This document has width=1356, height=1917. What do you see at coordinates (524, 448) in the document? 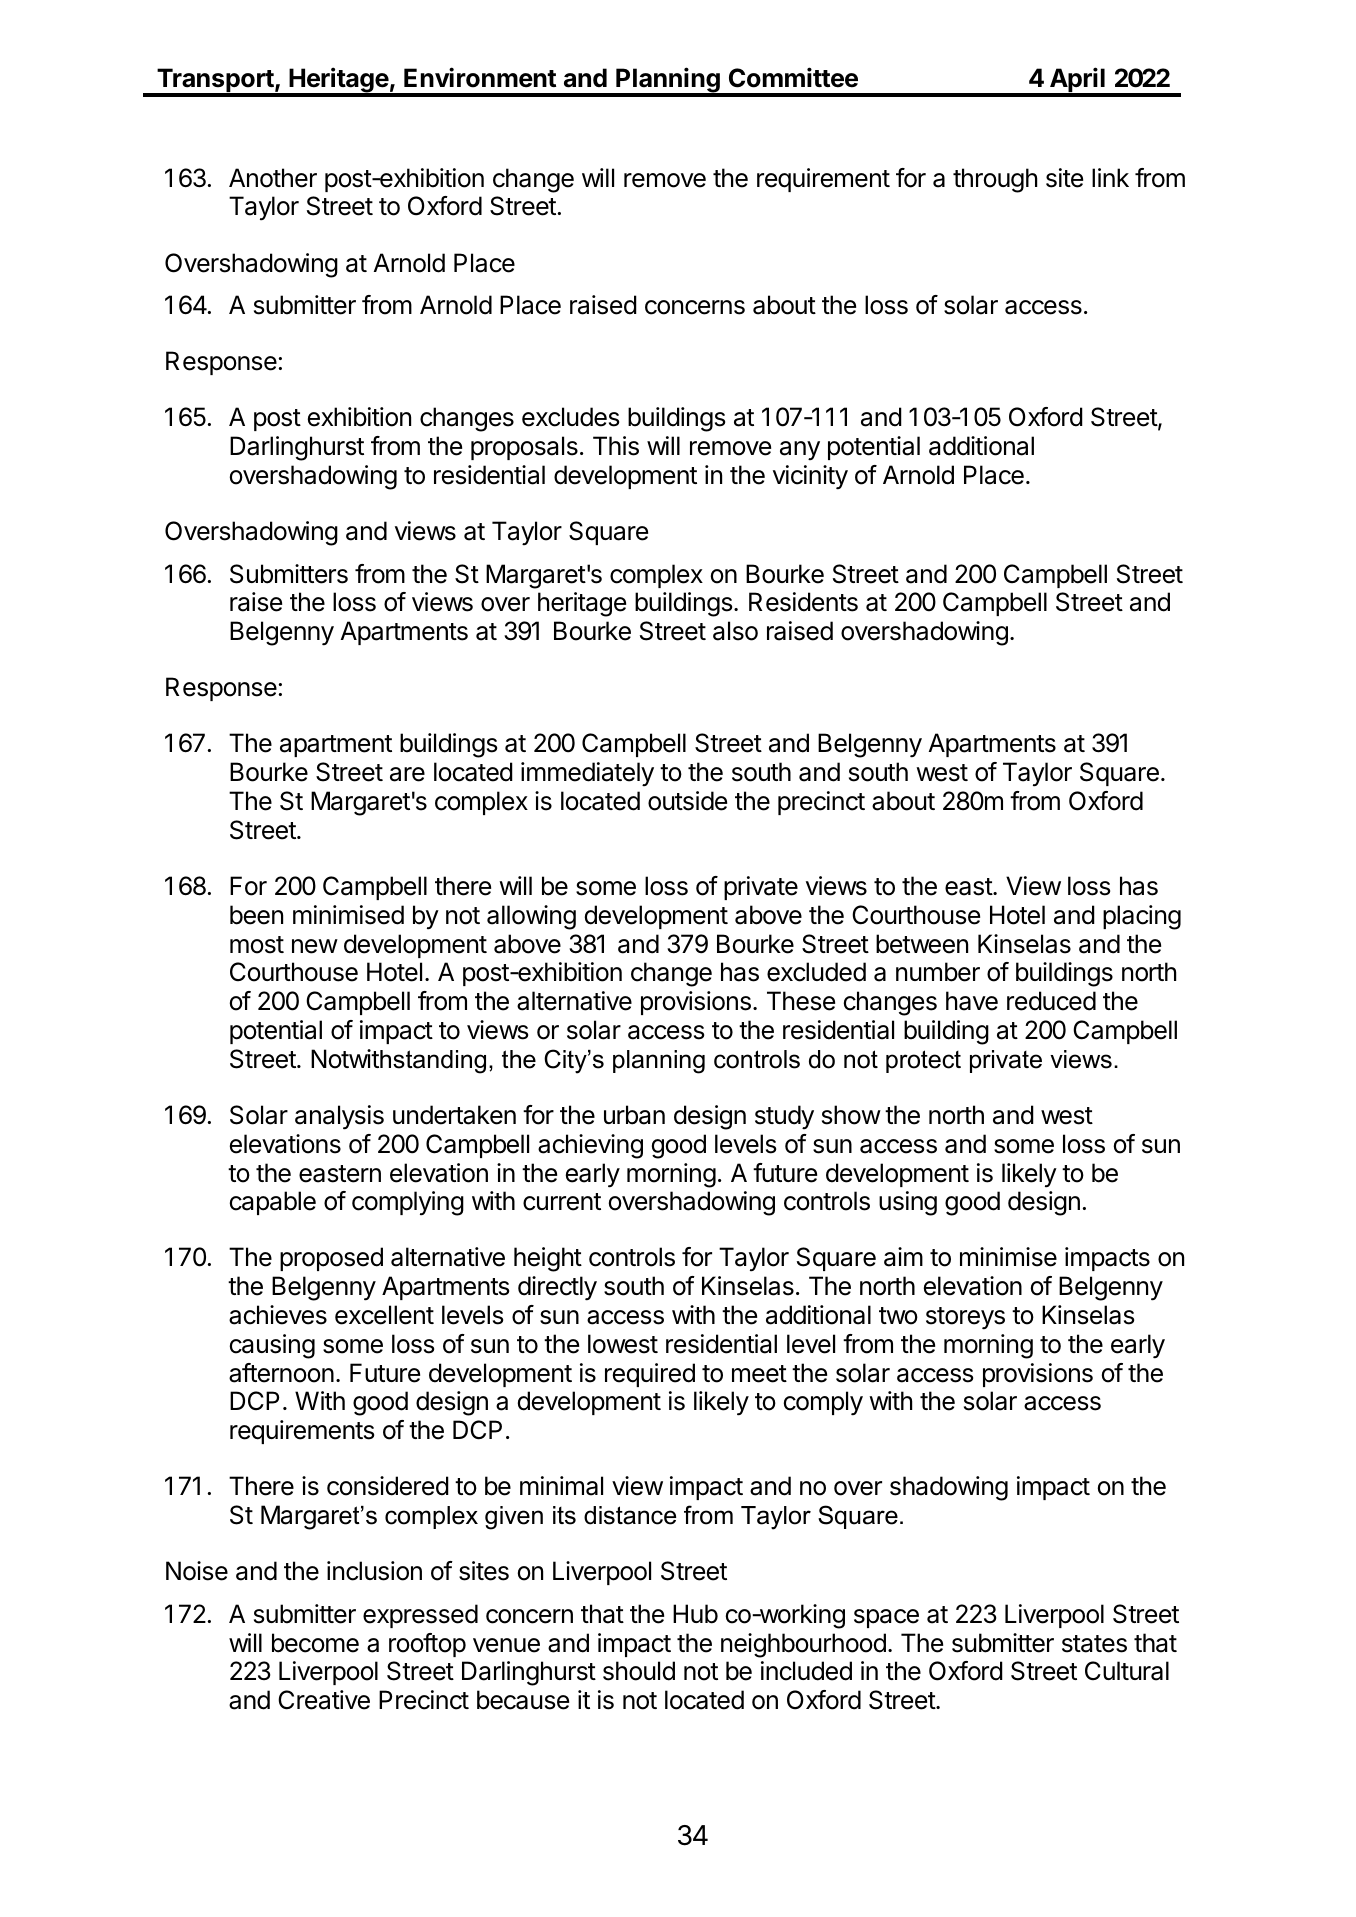
I see `proposals` at bounding box center [524, 448].
